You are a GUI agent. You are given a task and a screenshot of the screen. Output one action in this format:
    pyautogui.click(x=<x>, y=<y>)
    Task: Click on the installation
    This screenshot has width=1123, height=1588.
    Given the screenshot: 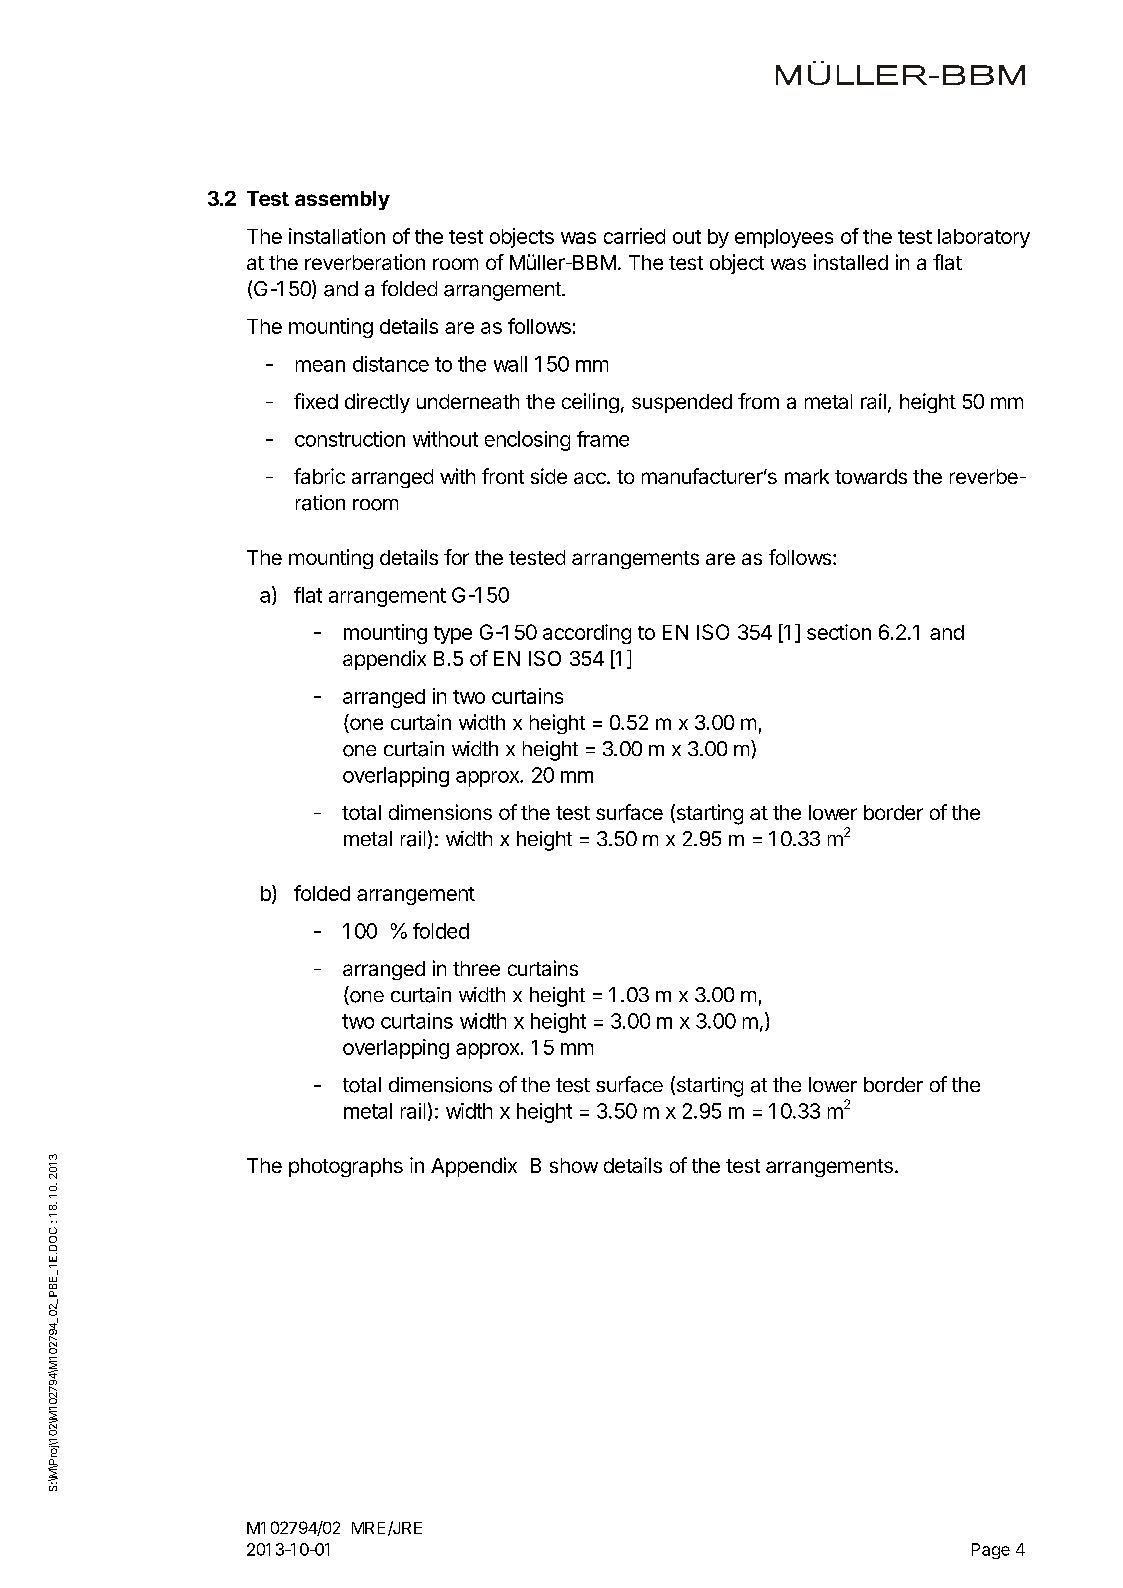 What is the action you would take?
    pyautogui.click(x=337, y=236)
